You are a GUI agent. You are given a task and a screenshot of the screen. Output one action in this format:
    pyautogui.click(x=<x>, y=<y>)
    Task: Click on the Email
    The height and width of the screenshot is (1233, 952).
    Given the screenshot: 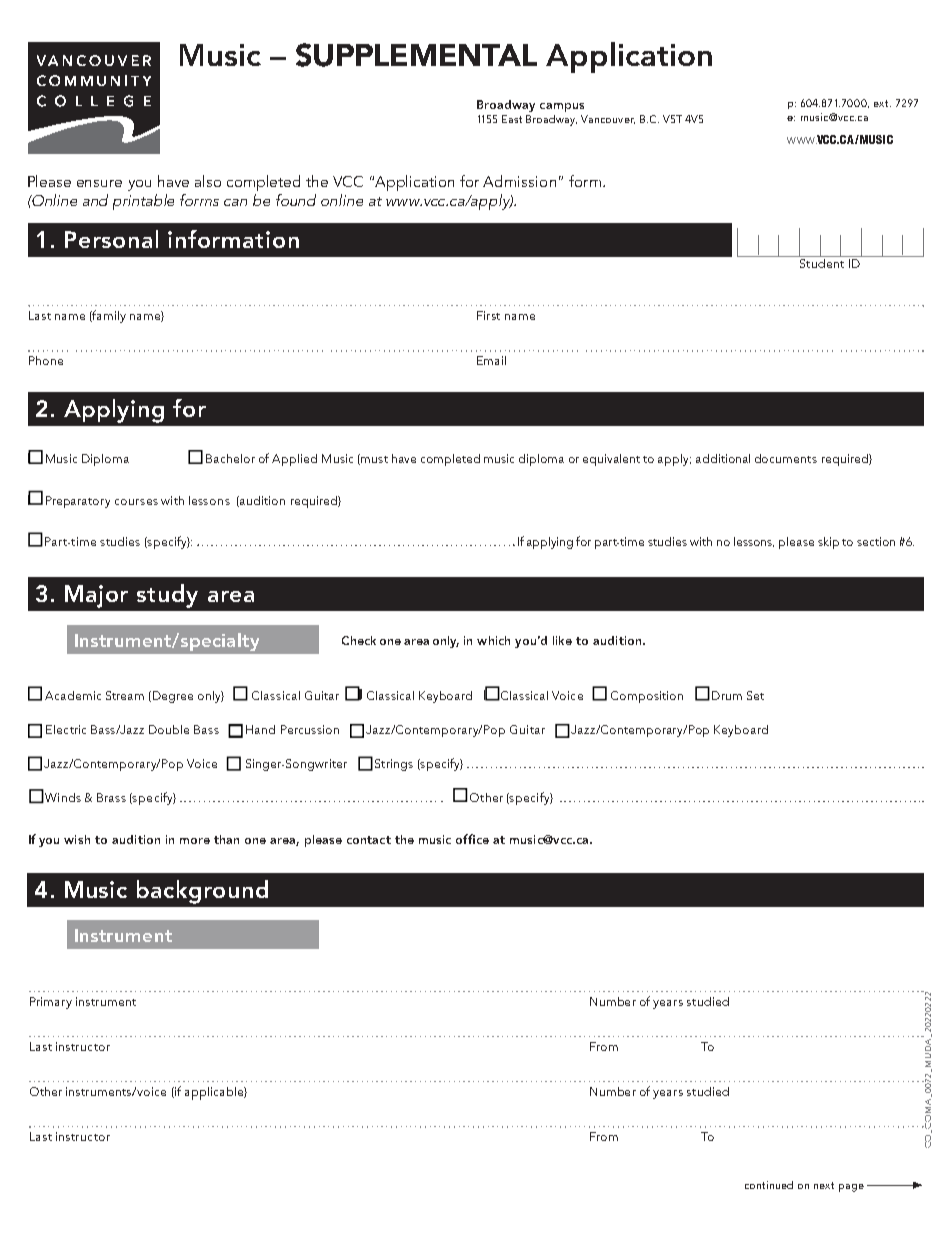 What is the action you would take?
    pyautogui.click(x=491, y=360)
